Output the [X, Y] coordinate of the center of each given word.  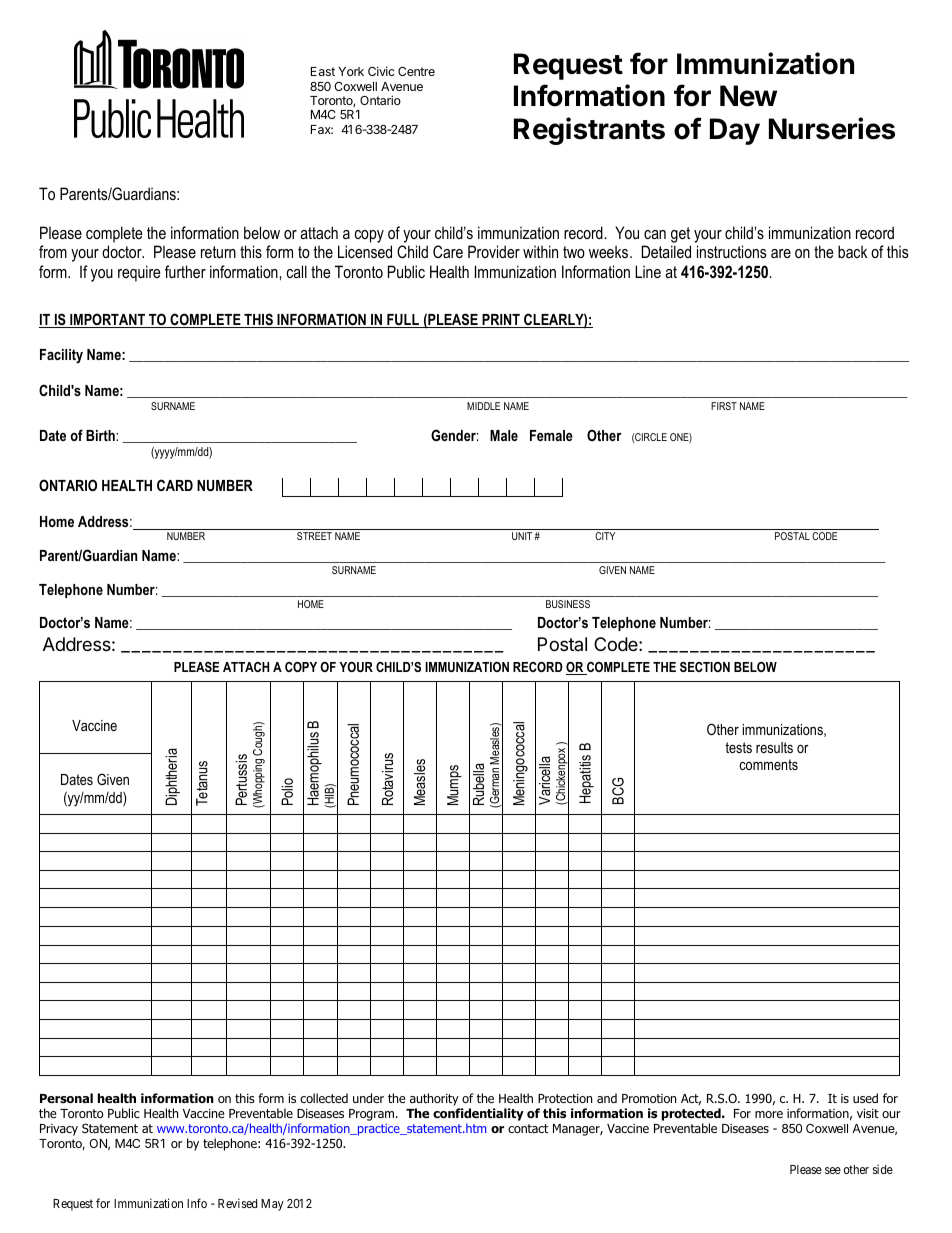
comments [768, 764]
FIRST [724, 406]
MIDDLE [483, 406]
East [323, 71]
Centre [416, 71]
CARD [175, 485]
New [748, 96]
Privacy [59, 1130]
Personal [66, 1098]
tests [738, 747]
